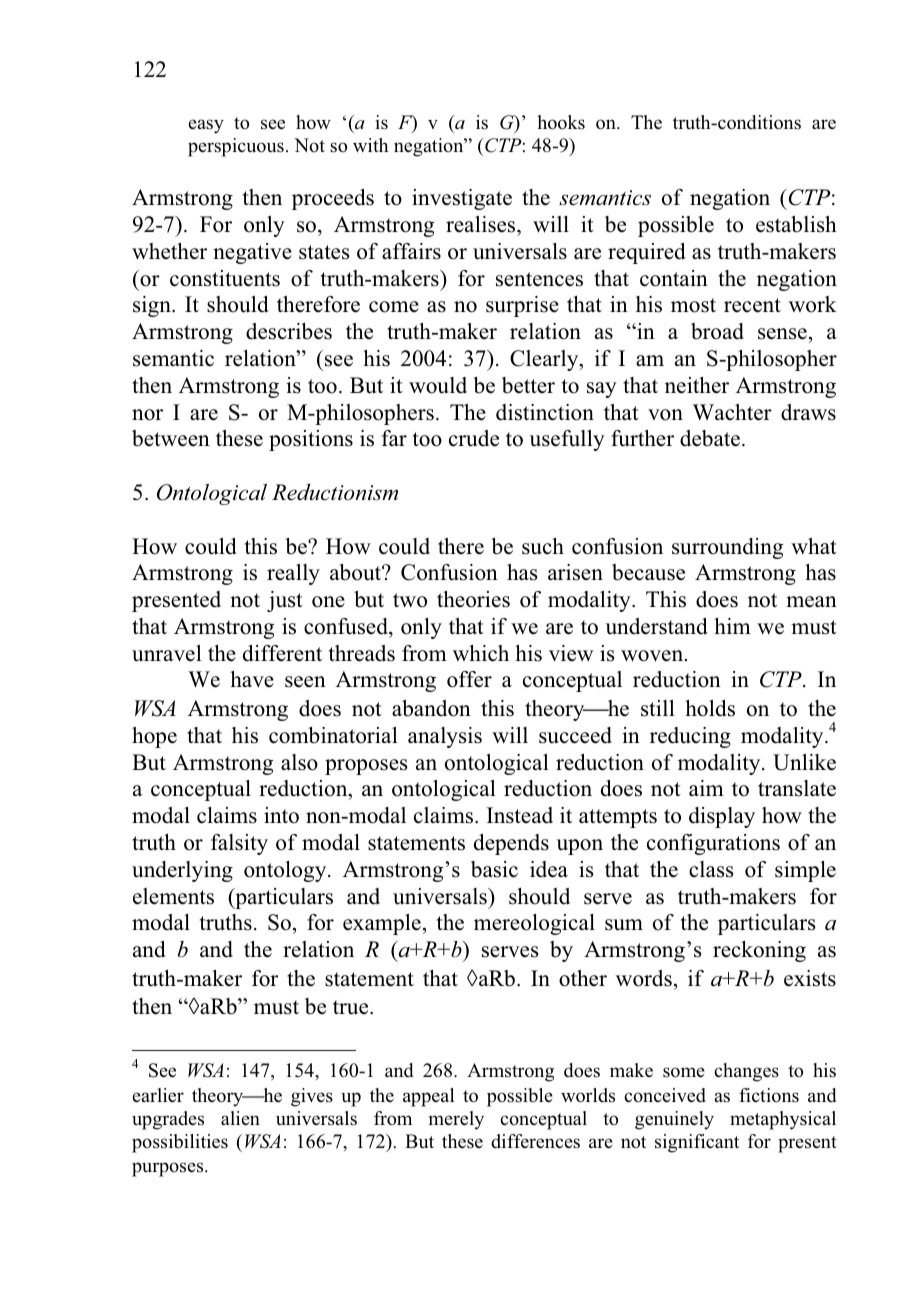 This screenshot has width=924, height=1308. I want to click on merely, so click(456, 1120).
